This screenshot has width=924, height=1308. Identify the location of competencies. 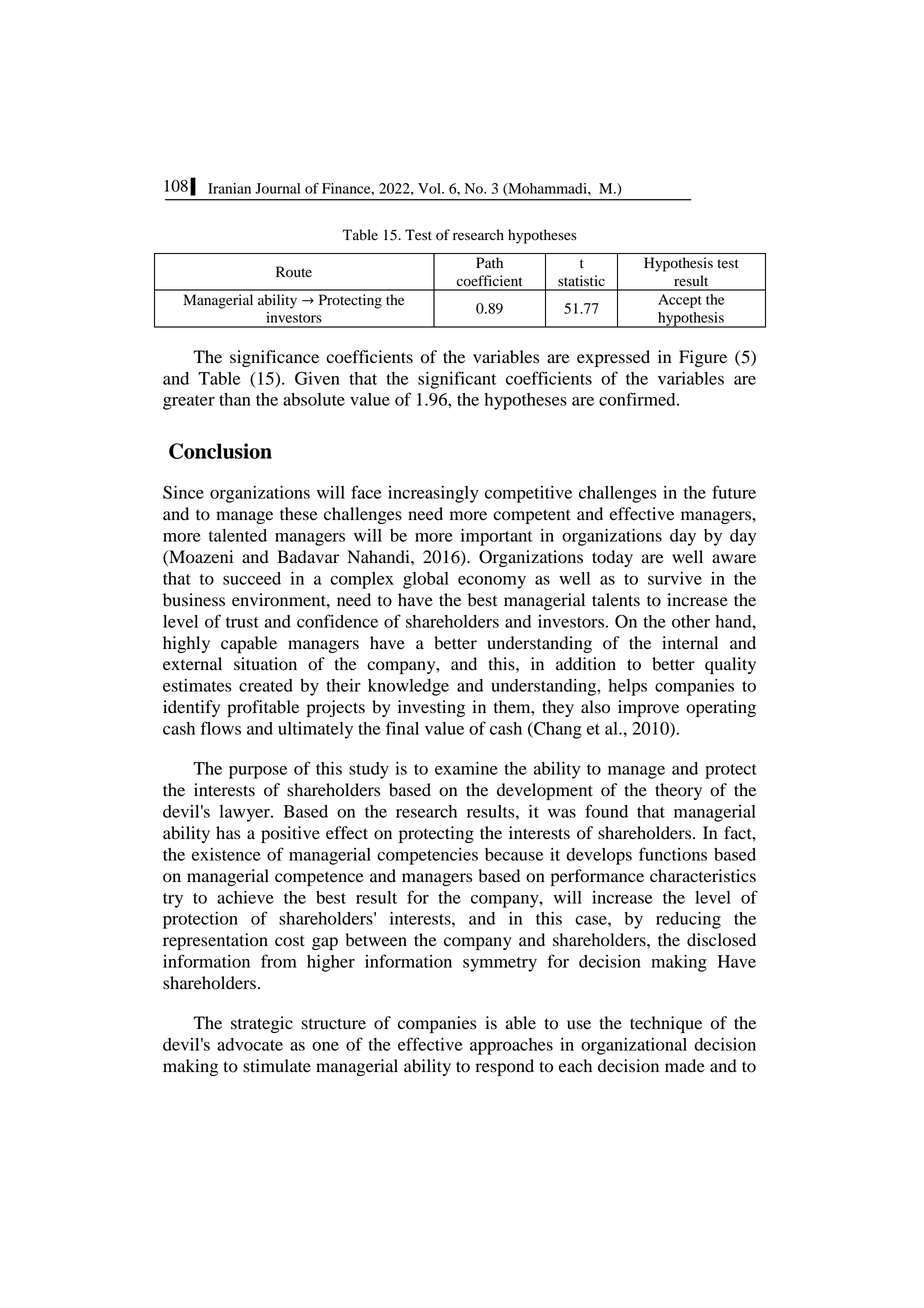
(427, 856).
